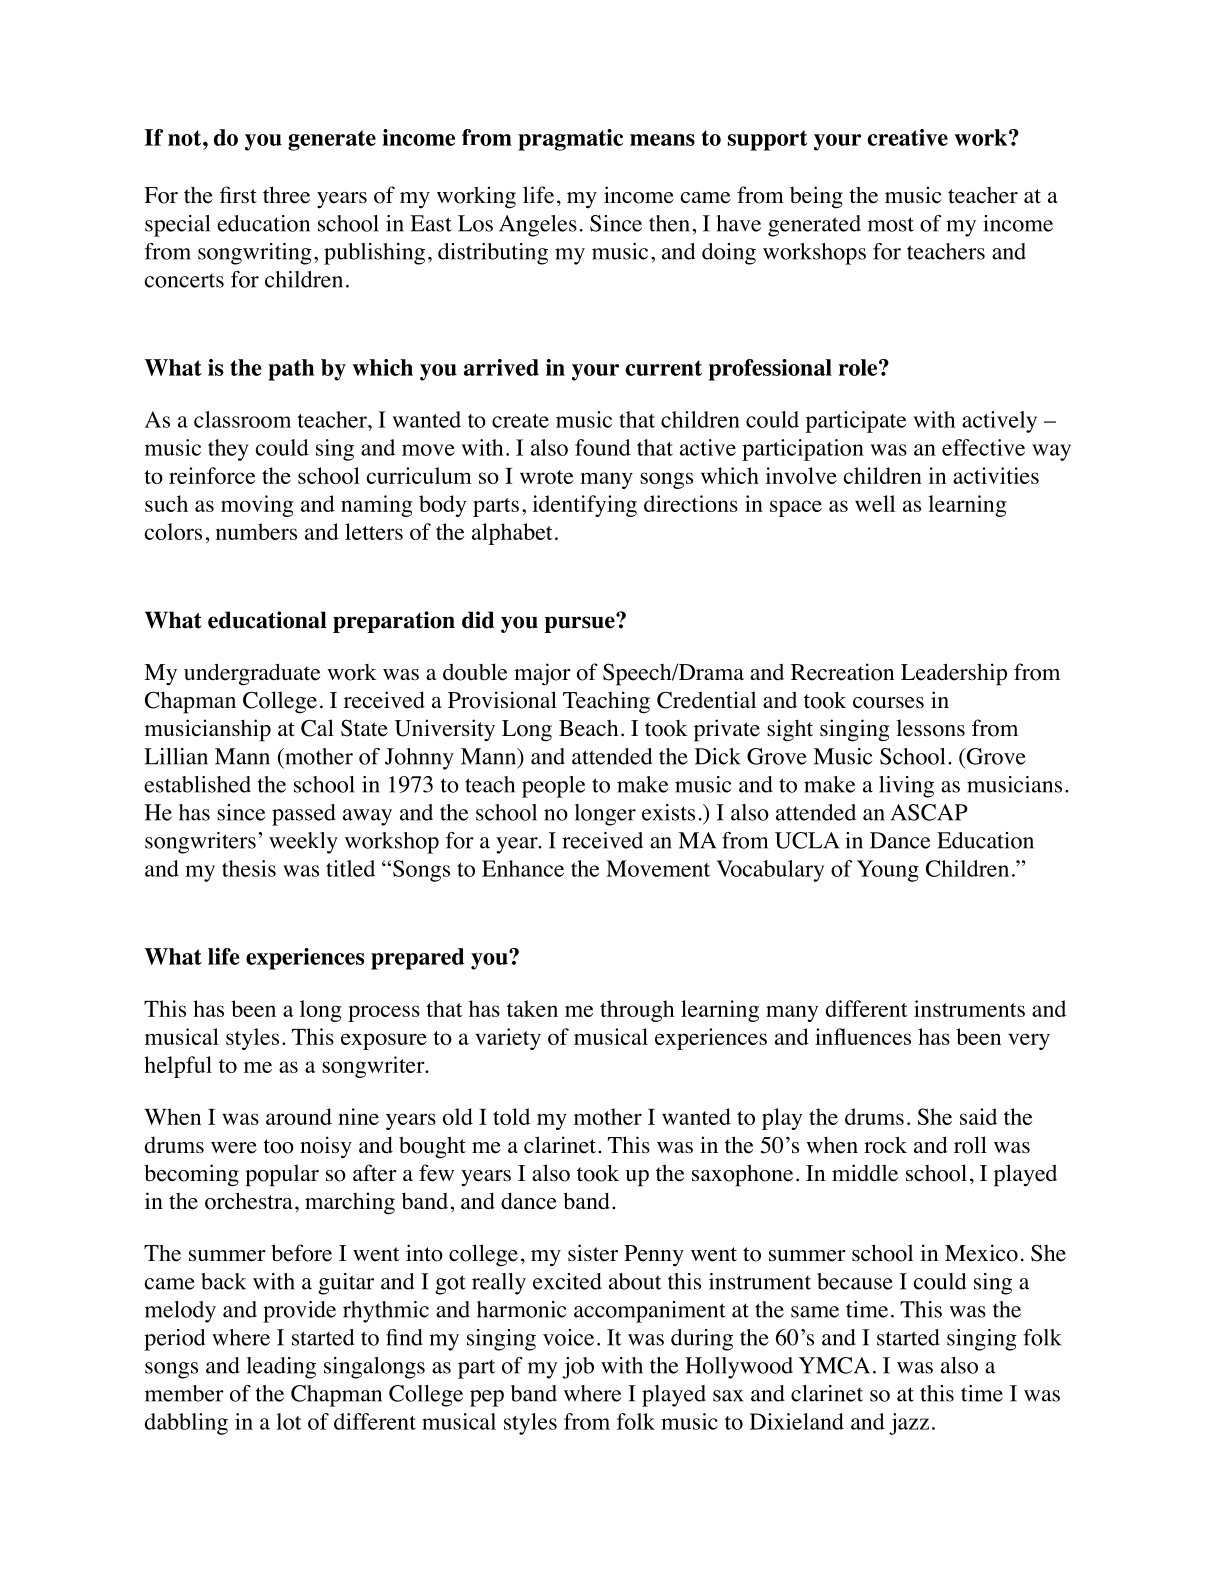  Describe the element at coordinates (234, 1148) in the page. I see `were` at that location.
